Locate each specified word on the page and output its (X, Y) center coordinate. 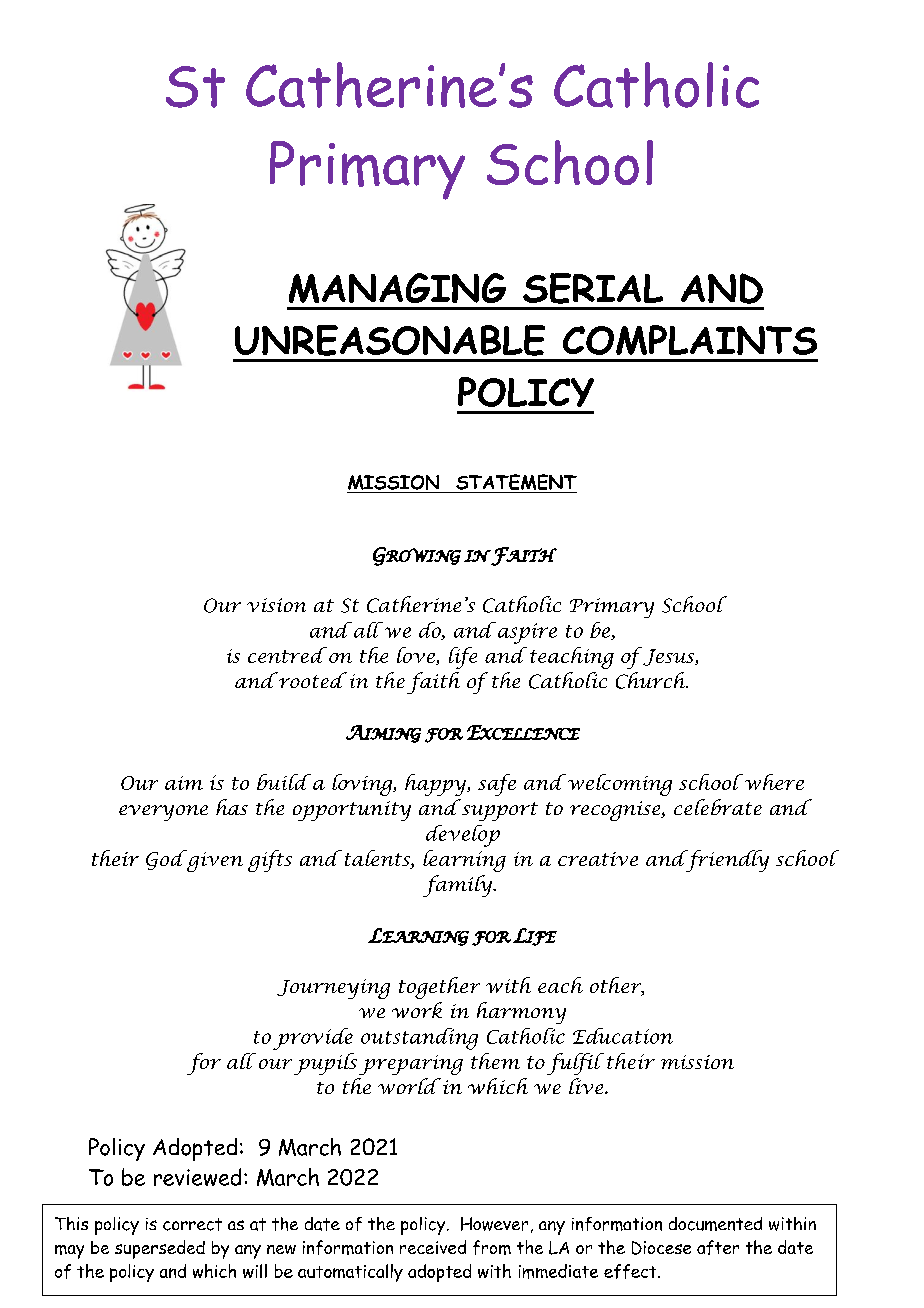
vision (276, 605)
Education (623, 1036)
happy (437, 785)
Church (652, 680)
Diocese (661, 1248)
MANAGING (397, 288)
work (417, 1010)
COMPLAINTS (690, 340)
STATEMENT (516, 482)
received (433, 1247)
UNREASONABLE (390, 340)
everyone (163, 813)
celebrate (718, 807)
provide (313, 1039)
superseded (160, 1249)
